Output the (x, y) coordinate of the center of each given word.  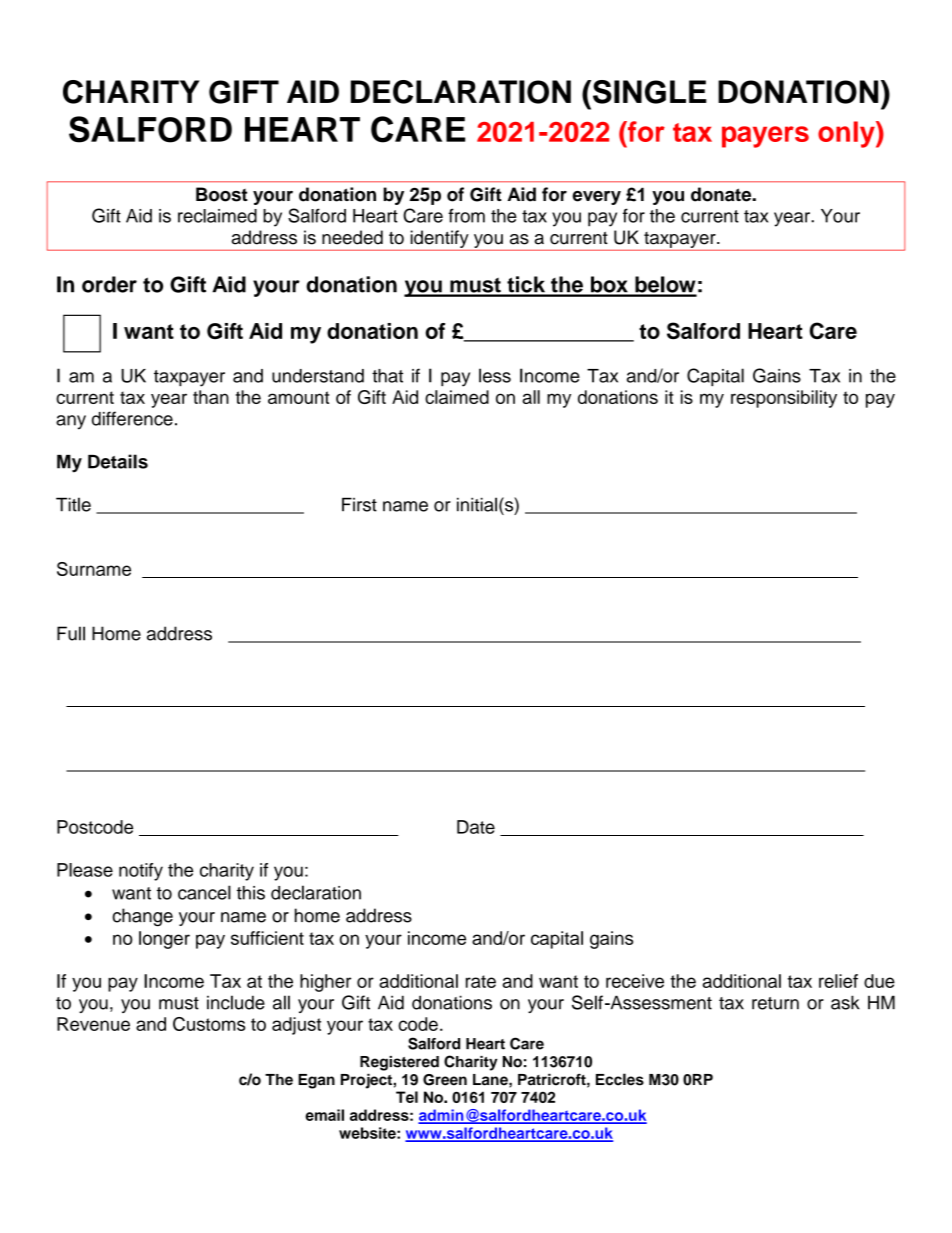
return (775, 1003)
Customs (209, 1024)
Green (445, 1080)
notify (141, 872)
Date (476, 827)
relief (838, 981)
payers (765, 137)
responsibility (784, 399)
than (211, 397)
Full (71, 633)
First (359, 504)
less (495, 375)
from (466, 215)
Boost (222, 194)
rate (481, 981)
